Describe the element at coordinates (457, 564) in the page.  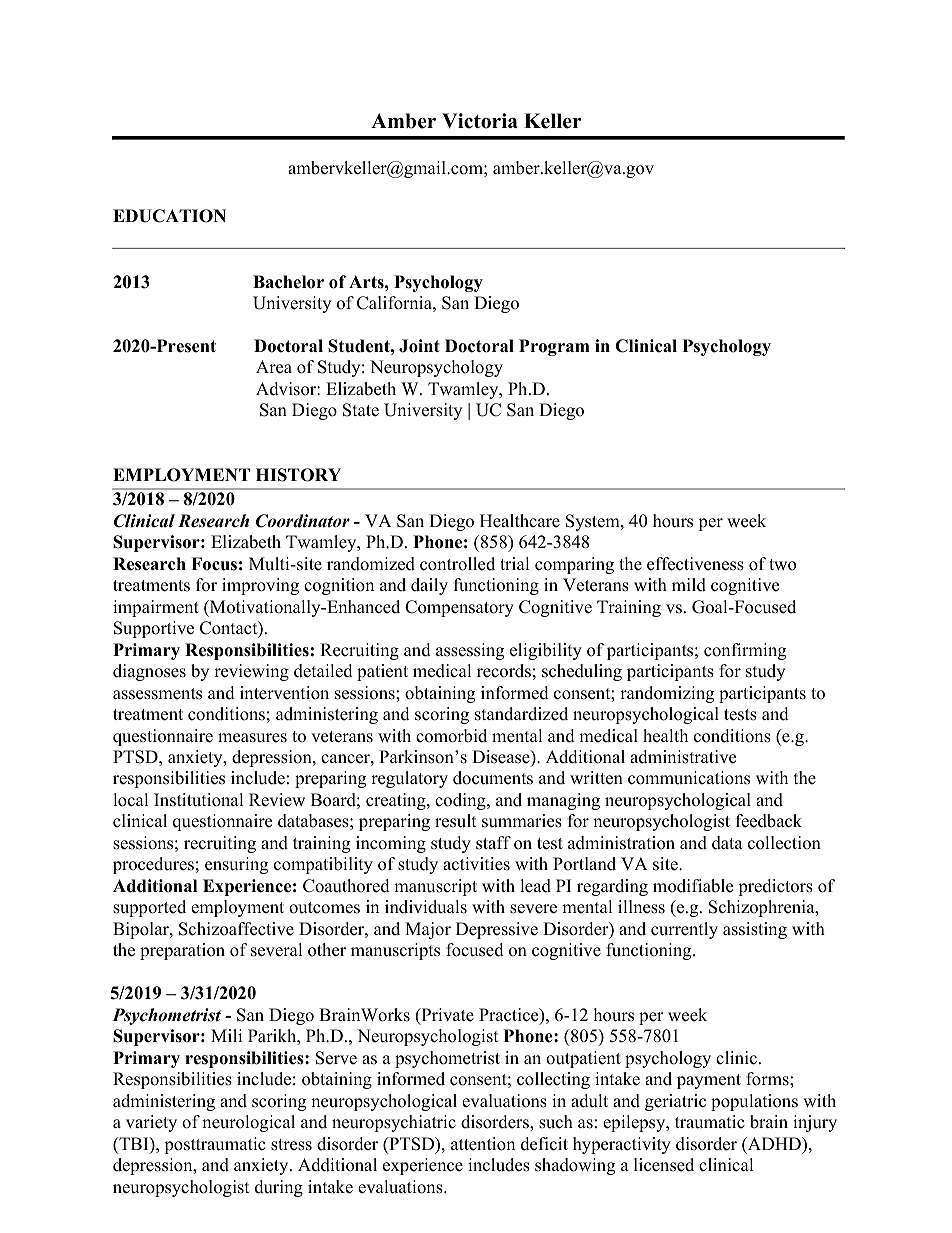
I see `controlled` at that location.
